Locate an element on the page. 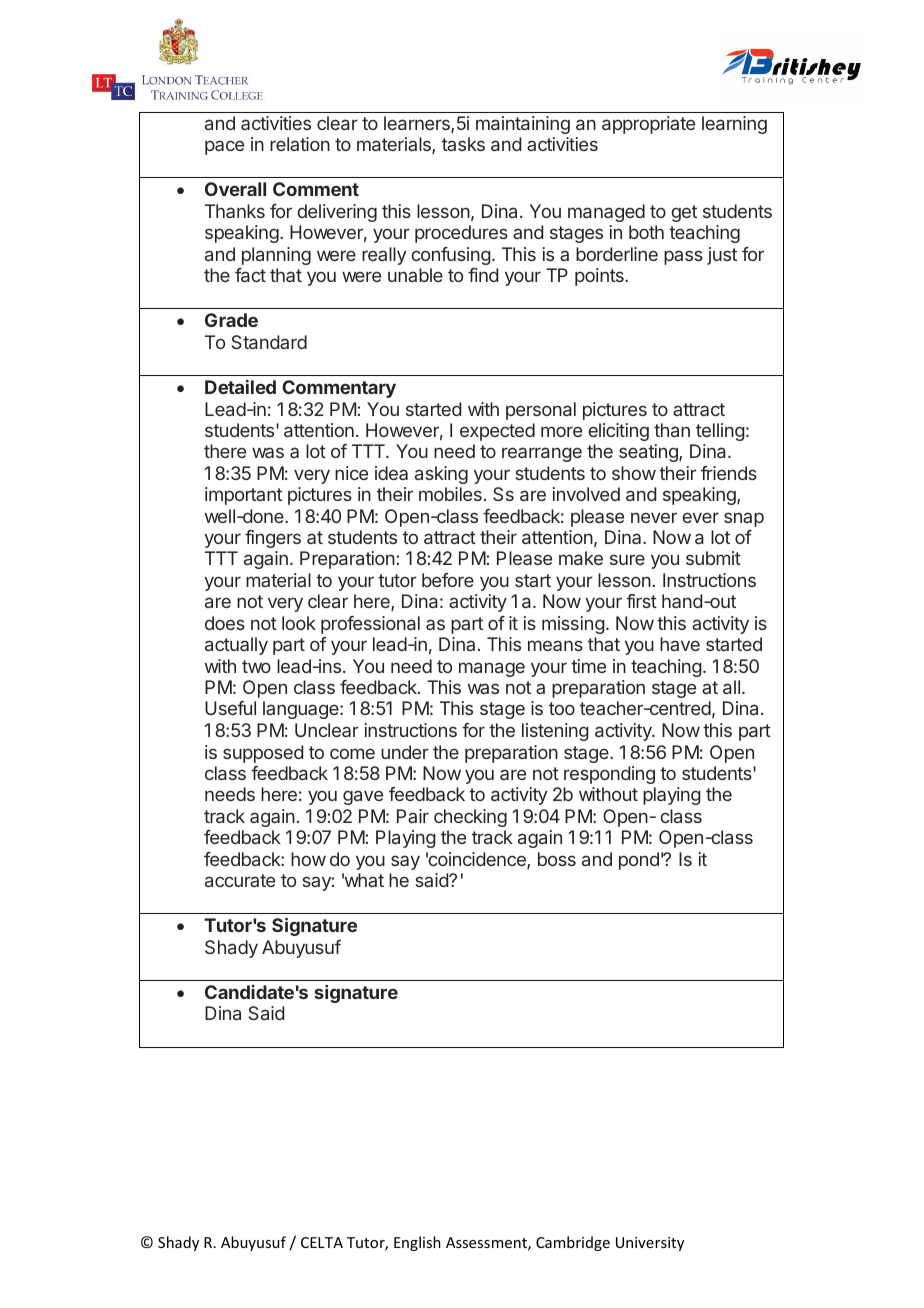  University is located at coordinates (650, 1244).
